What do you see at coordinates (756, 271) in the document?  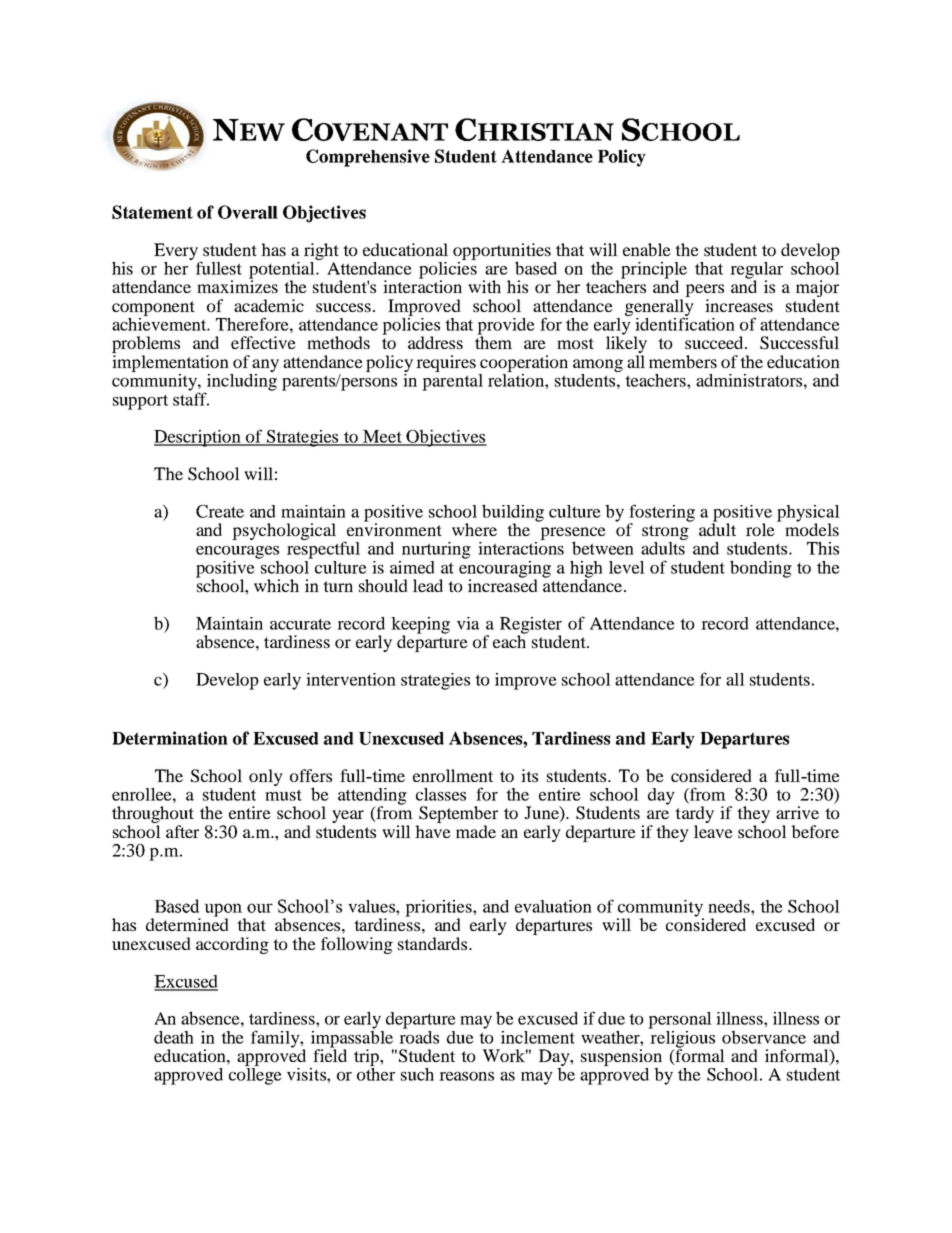 I see `regular` at bounding box center [756, 271].
